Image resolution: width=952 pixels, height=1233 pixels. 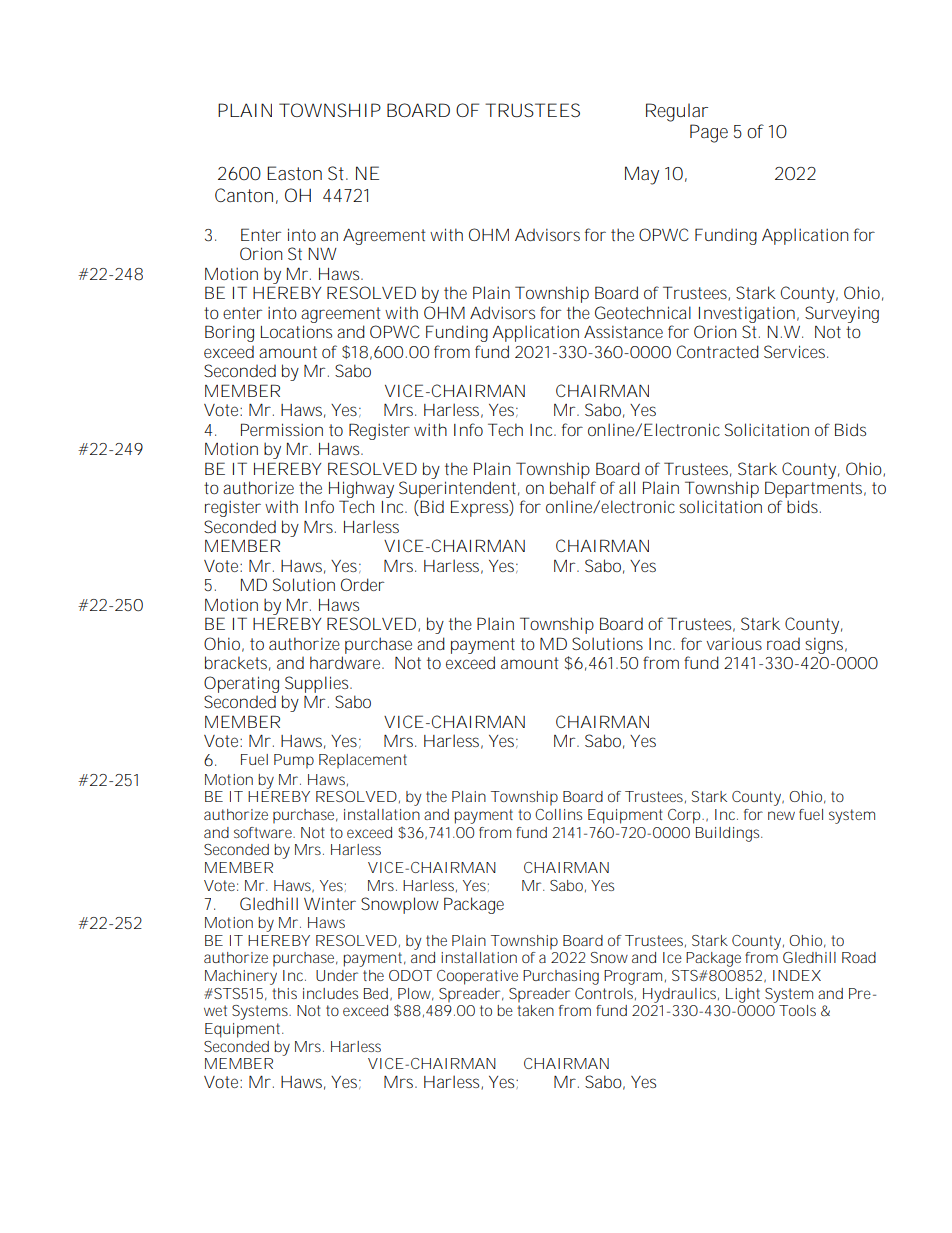 I want to click on Investigation, so click(x=747, y=315).
